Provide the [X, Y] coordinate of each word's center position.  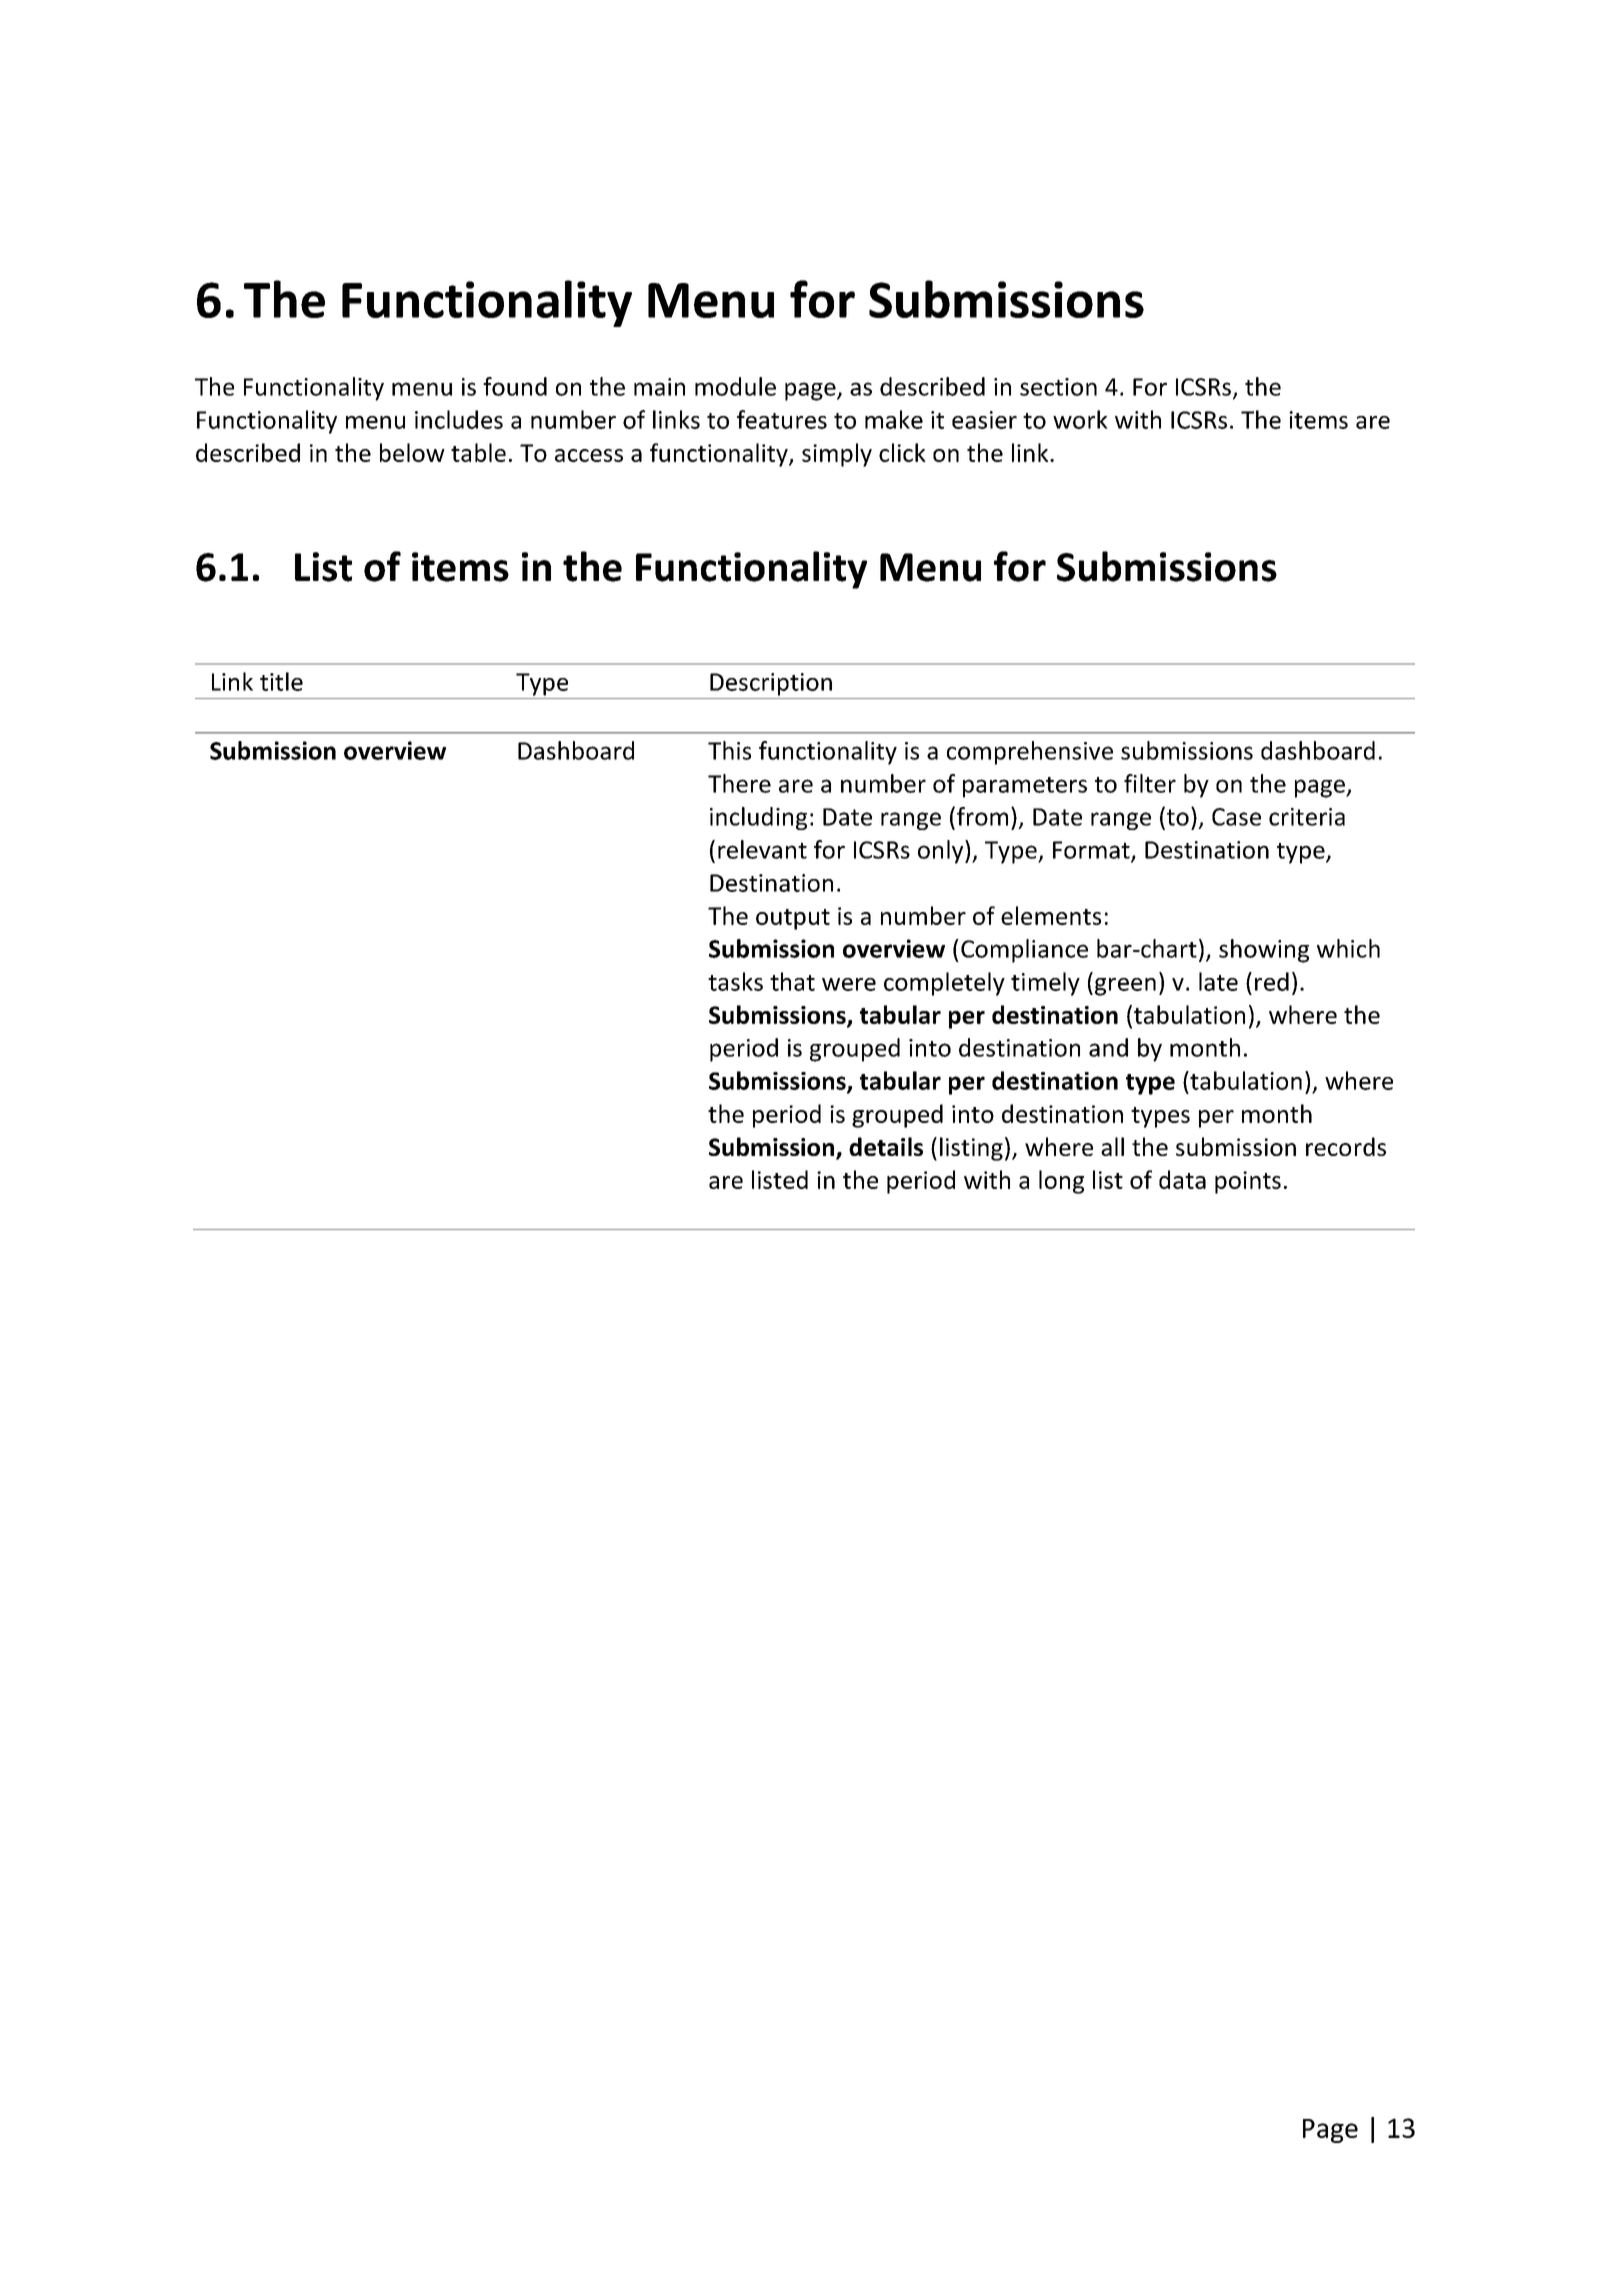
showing [1264, 951]
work [1080, 419]
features [782, 419]
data [1182, 1179]
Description [771, 684]
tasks [735, 981]
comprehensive [1030, 753]
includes [459, 419]
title [281, 681]
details [886, 1146]
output [793, 919]
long [1061, 1182]
